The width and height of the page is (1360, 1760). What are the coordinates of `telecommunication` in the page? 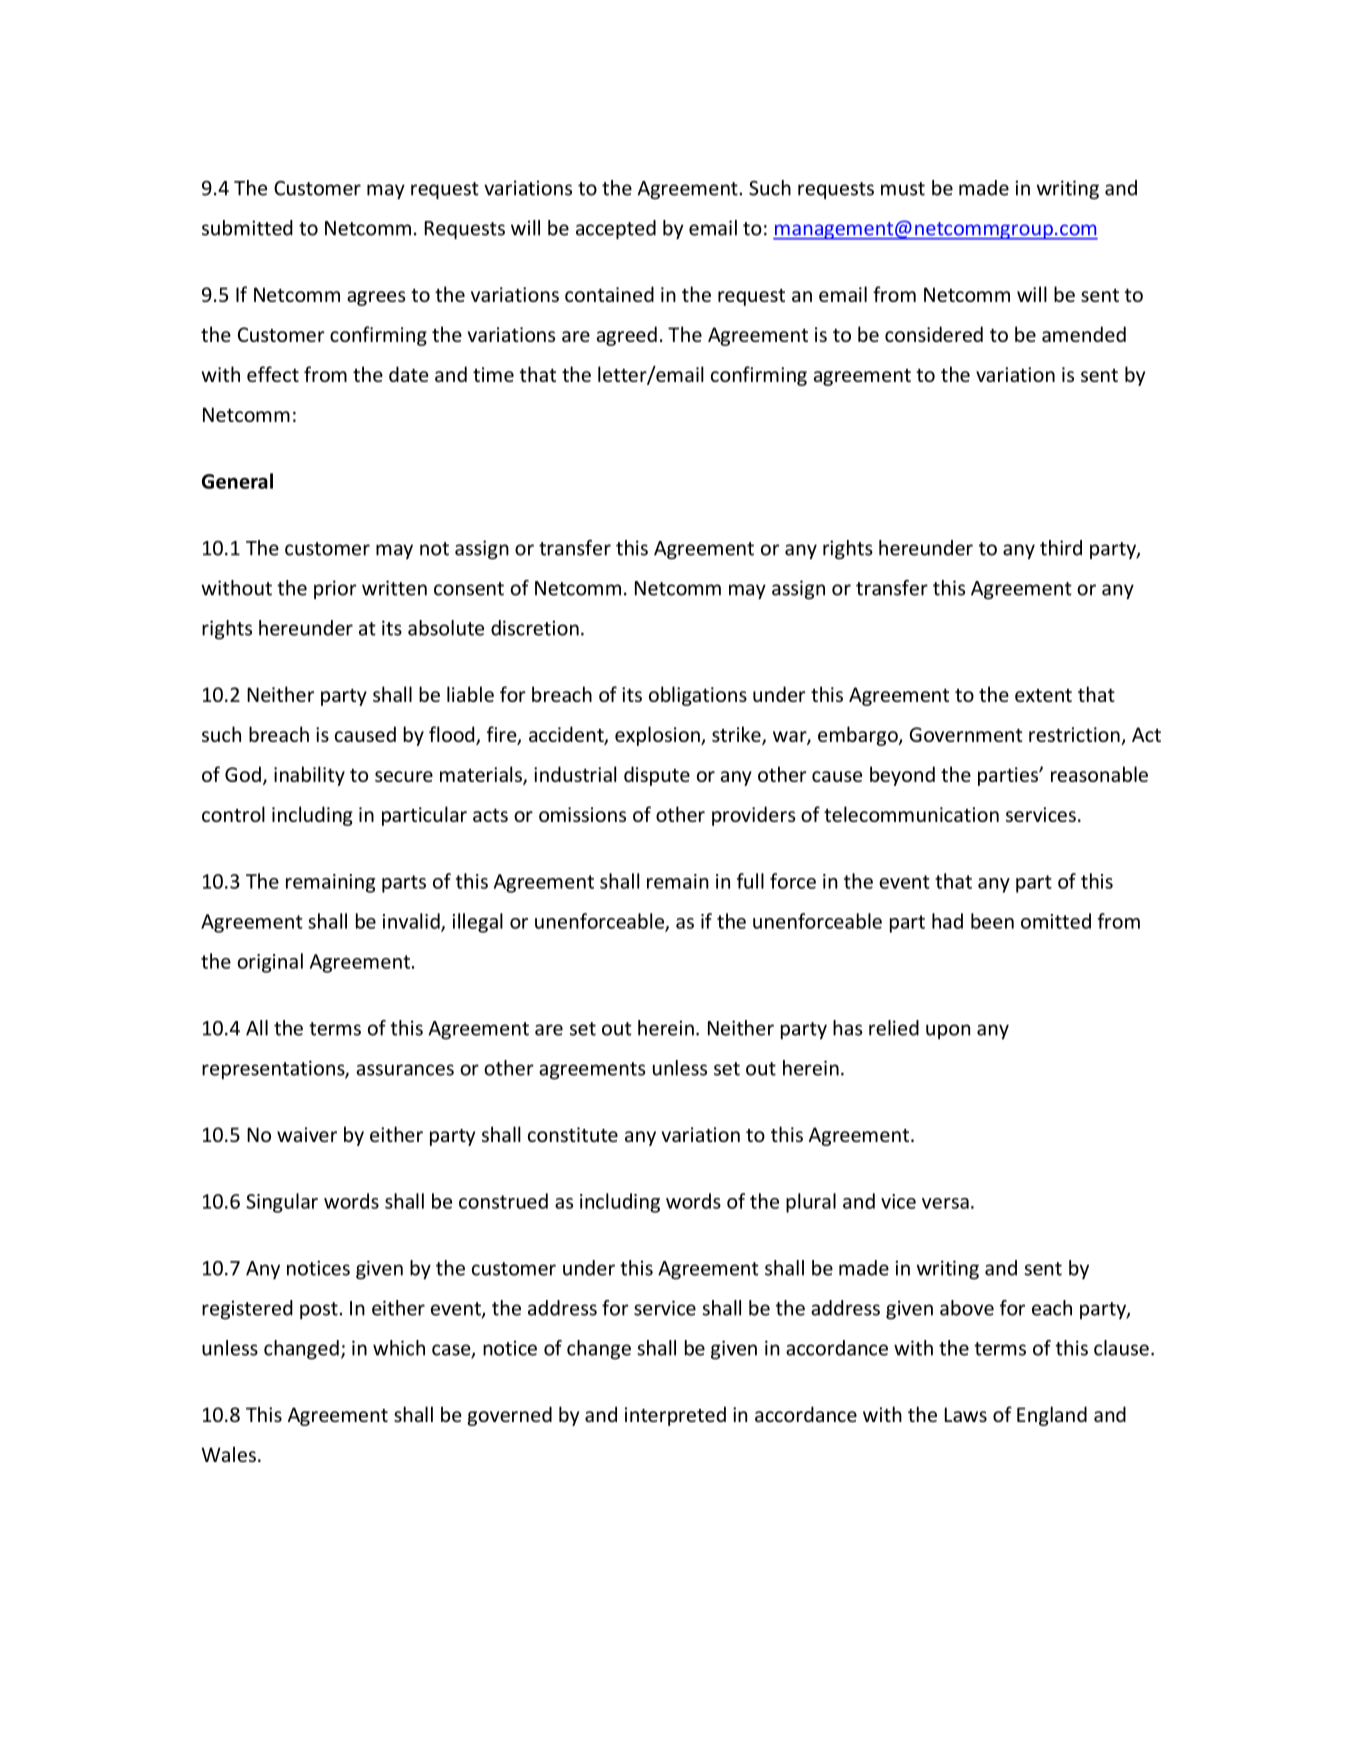 It's located at (911, 814).
